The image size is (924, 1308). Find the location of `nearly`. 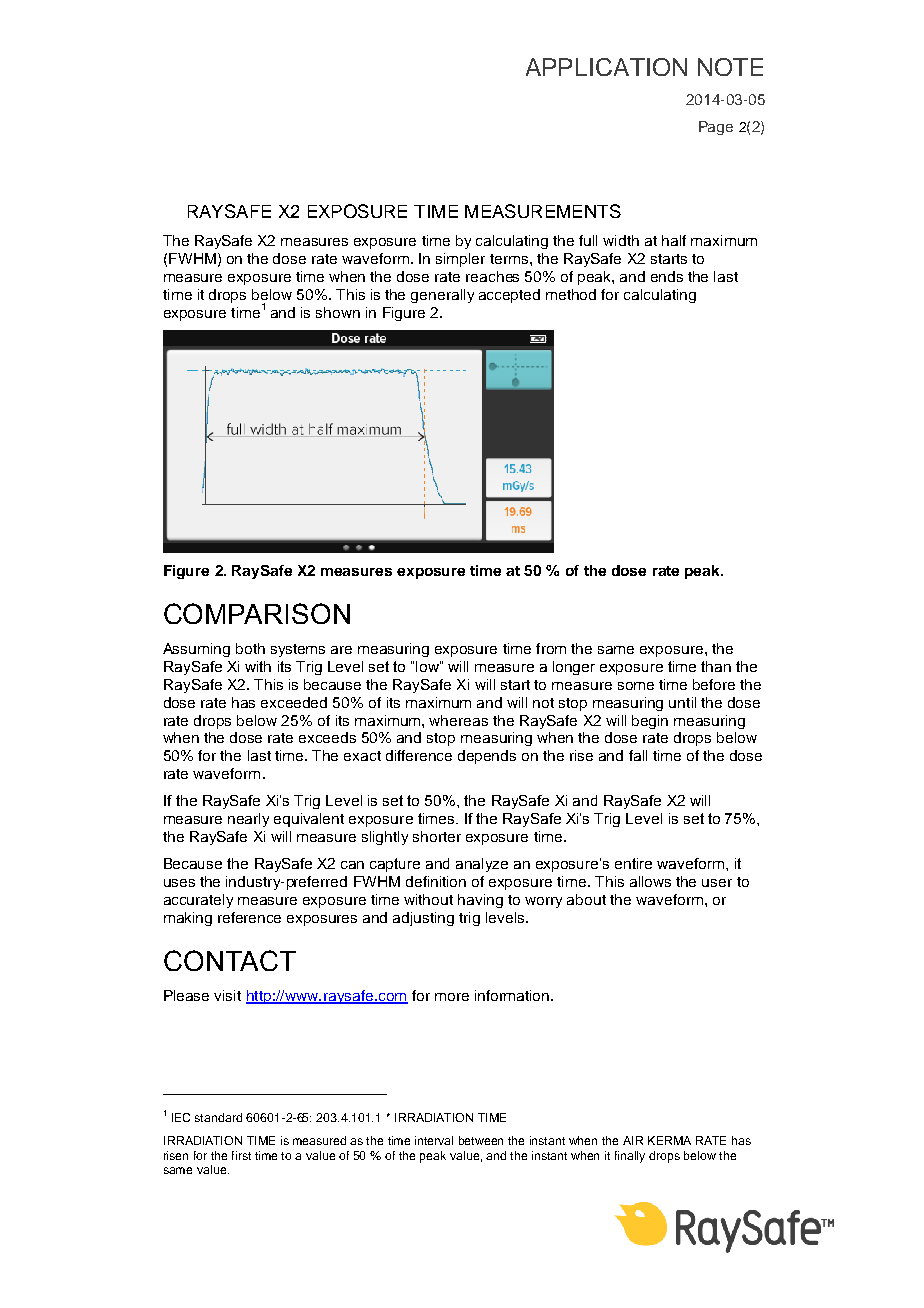

nearly is located at coordinates (248, 820).
